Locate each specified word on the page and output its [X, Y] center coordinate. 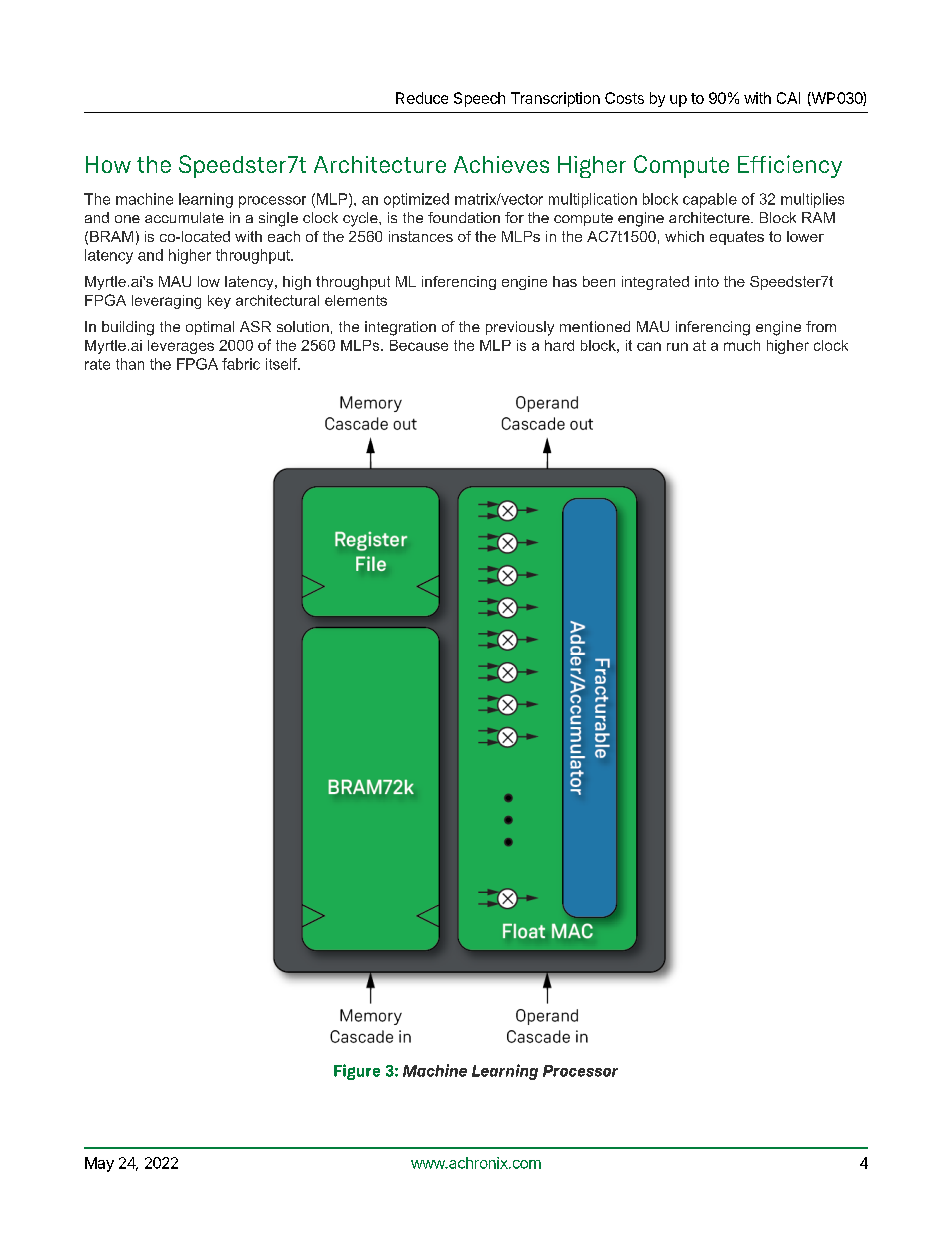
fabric [241, 364]
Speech [479, 99]
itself [283, 364]
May [99, 1164]
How [108, 164]
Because [419, 345]
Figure [357, 1072]
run [677, 346]
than [130, 364]
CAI [788, 98]
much [742, 345]
